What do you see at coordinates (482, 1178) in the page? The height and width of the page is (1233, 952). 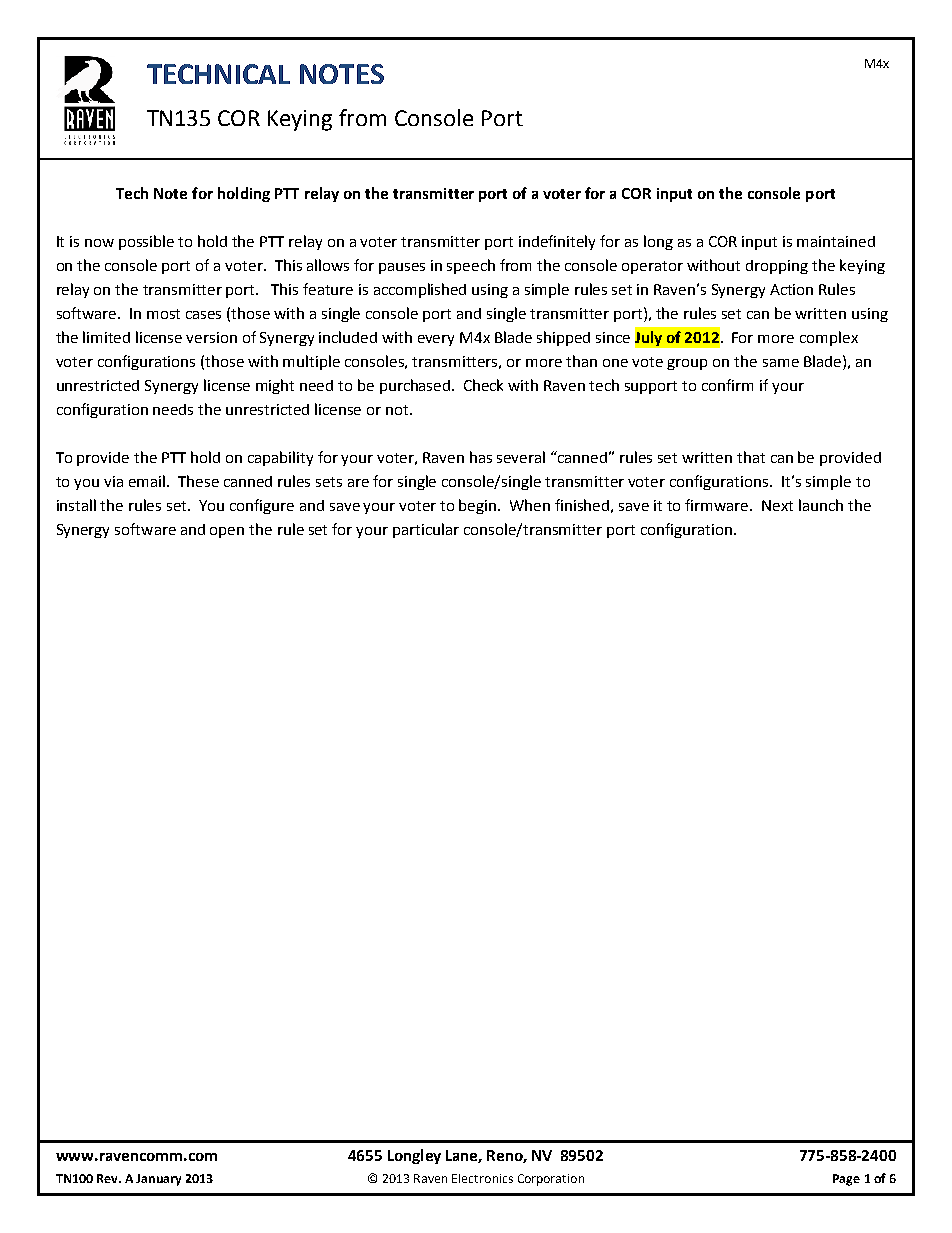 I see `Electronics` at bounding box center [482, 1178].
